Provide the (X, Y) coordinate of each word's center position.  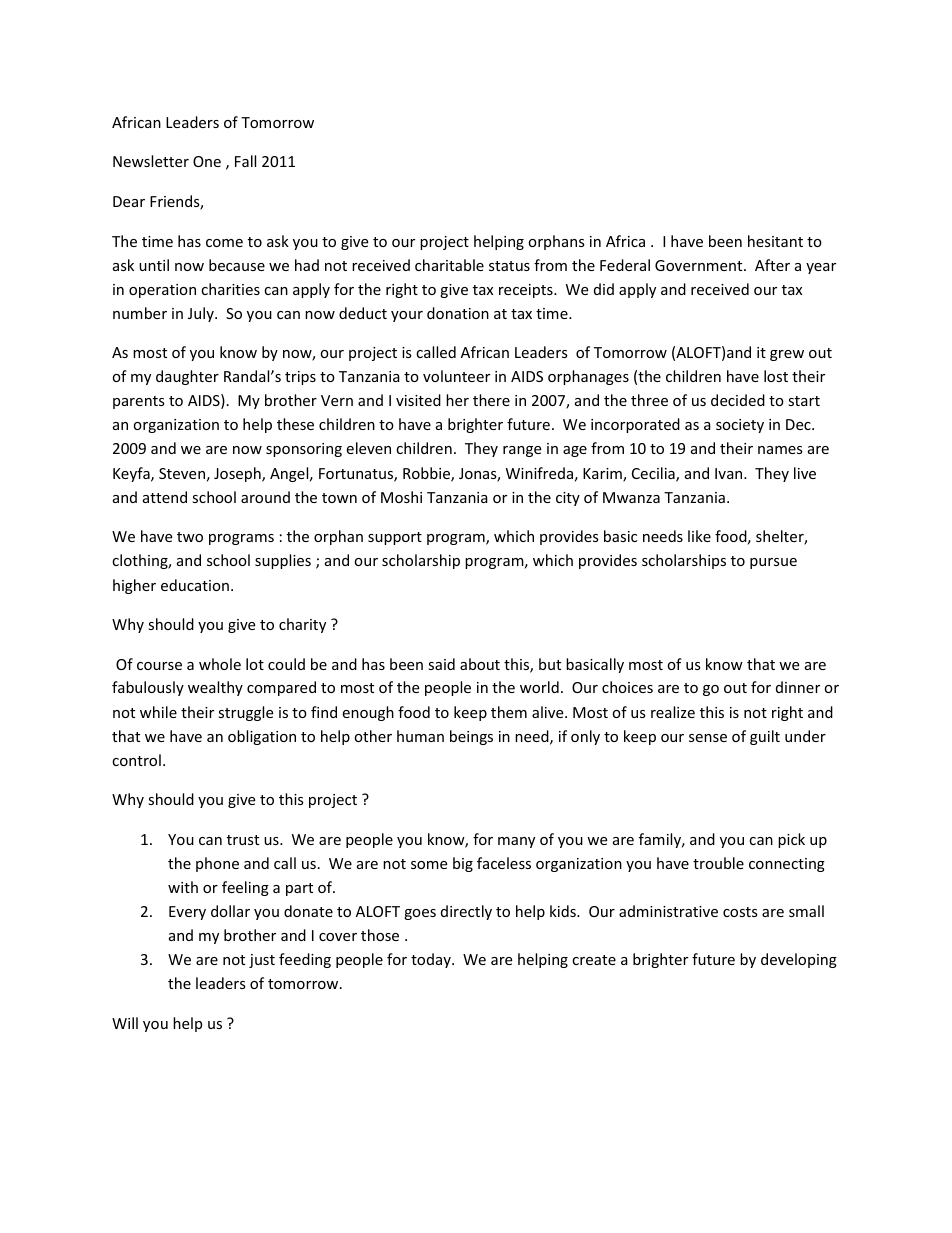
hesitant (775, 241)
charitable (449, 265)
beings (471, 737)
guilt (765, 737)
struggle (245, 713)
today (432, 960)
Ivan (730, 473)
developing (799, 960)
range (522, 451)
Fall (245, 161)
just (262, 961)
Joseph (238, 474)
